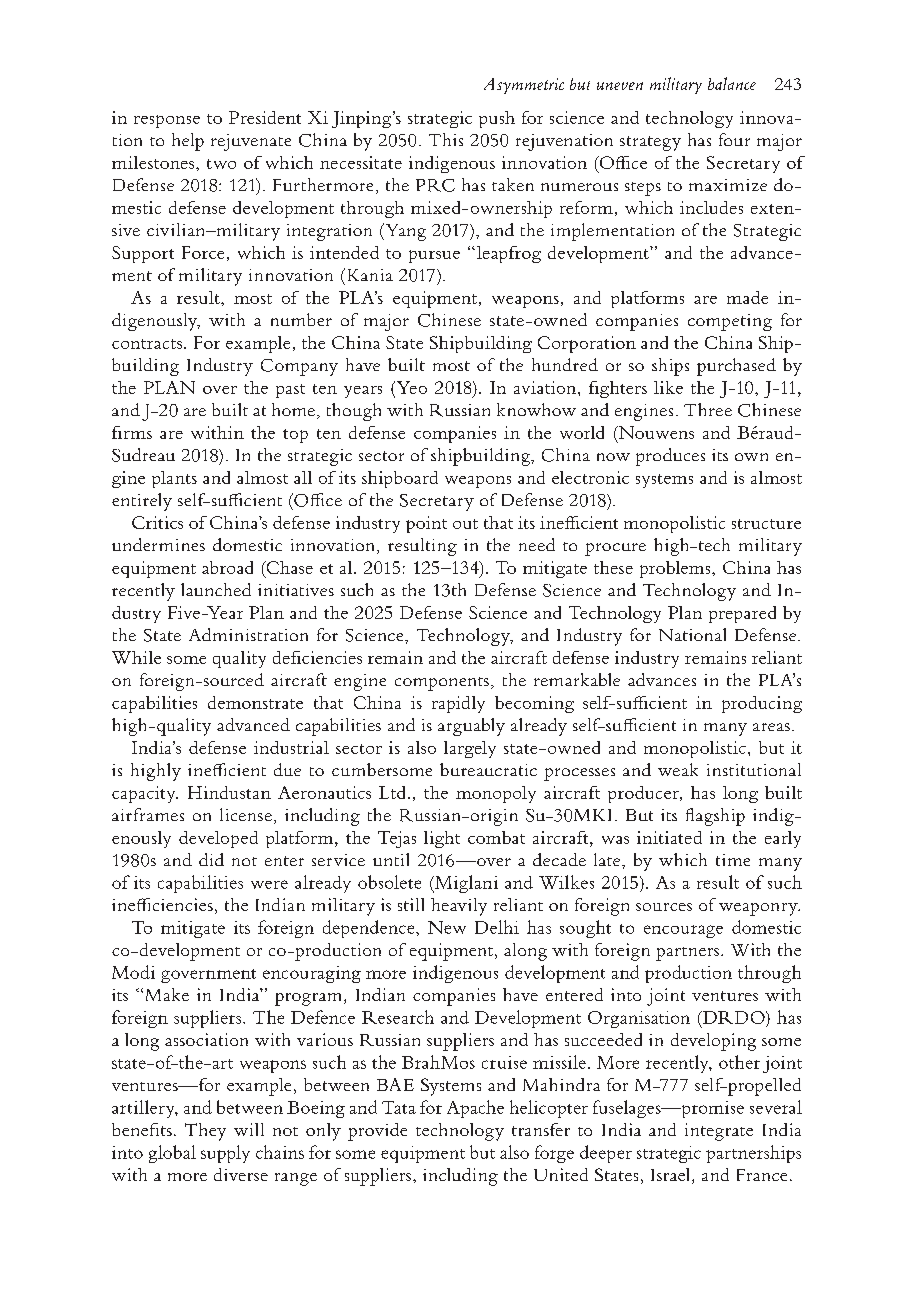 The height and width of the screenshot is (1307, 924). Describe the element at coordinates (446, 139) in the screenshot. I see `This` at that location.
